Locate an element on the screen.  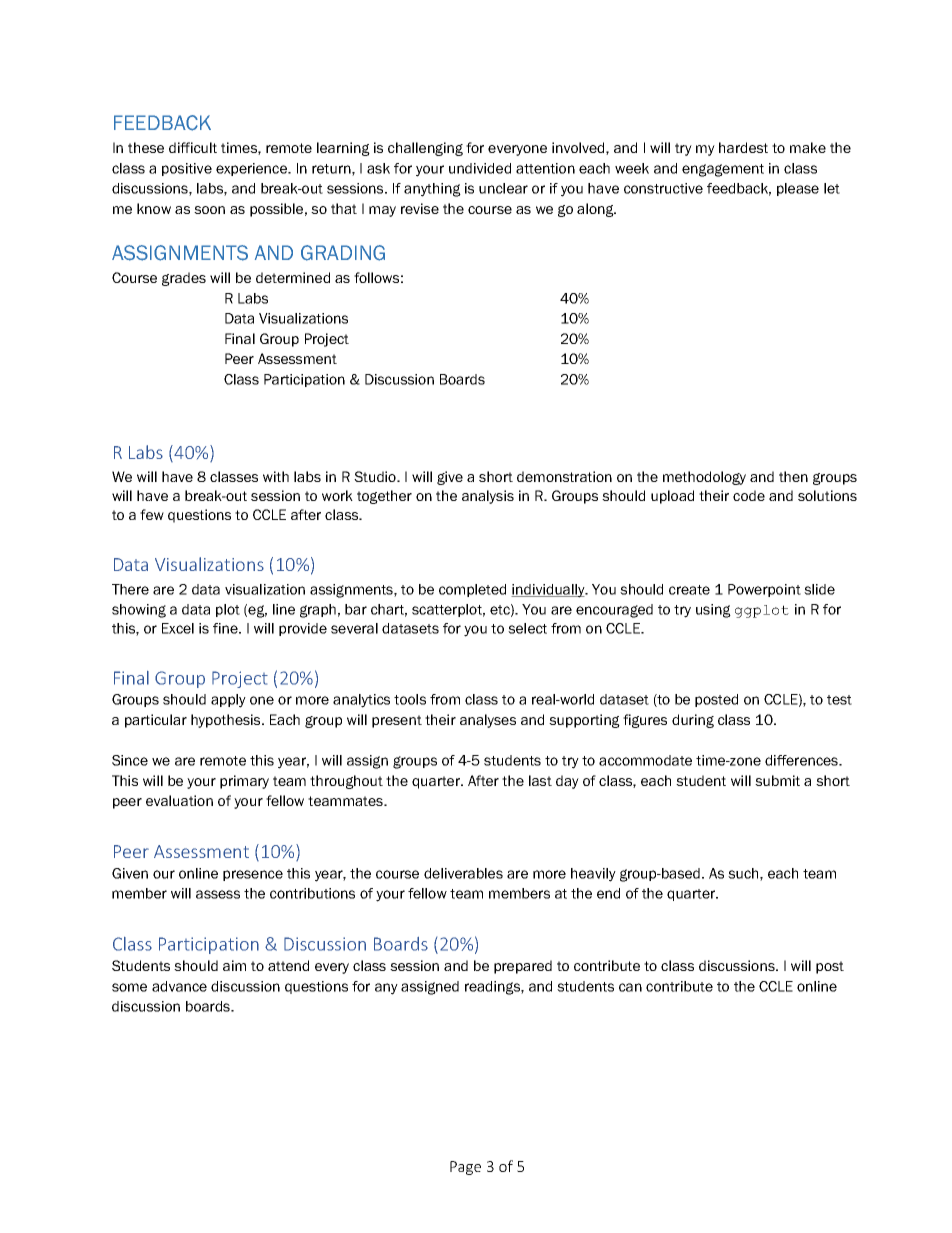
positive is located at coordinates (187, 169).
